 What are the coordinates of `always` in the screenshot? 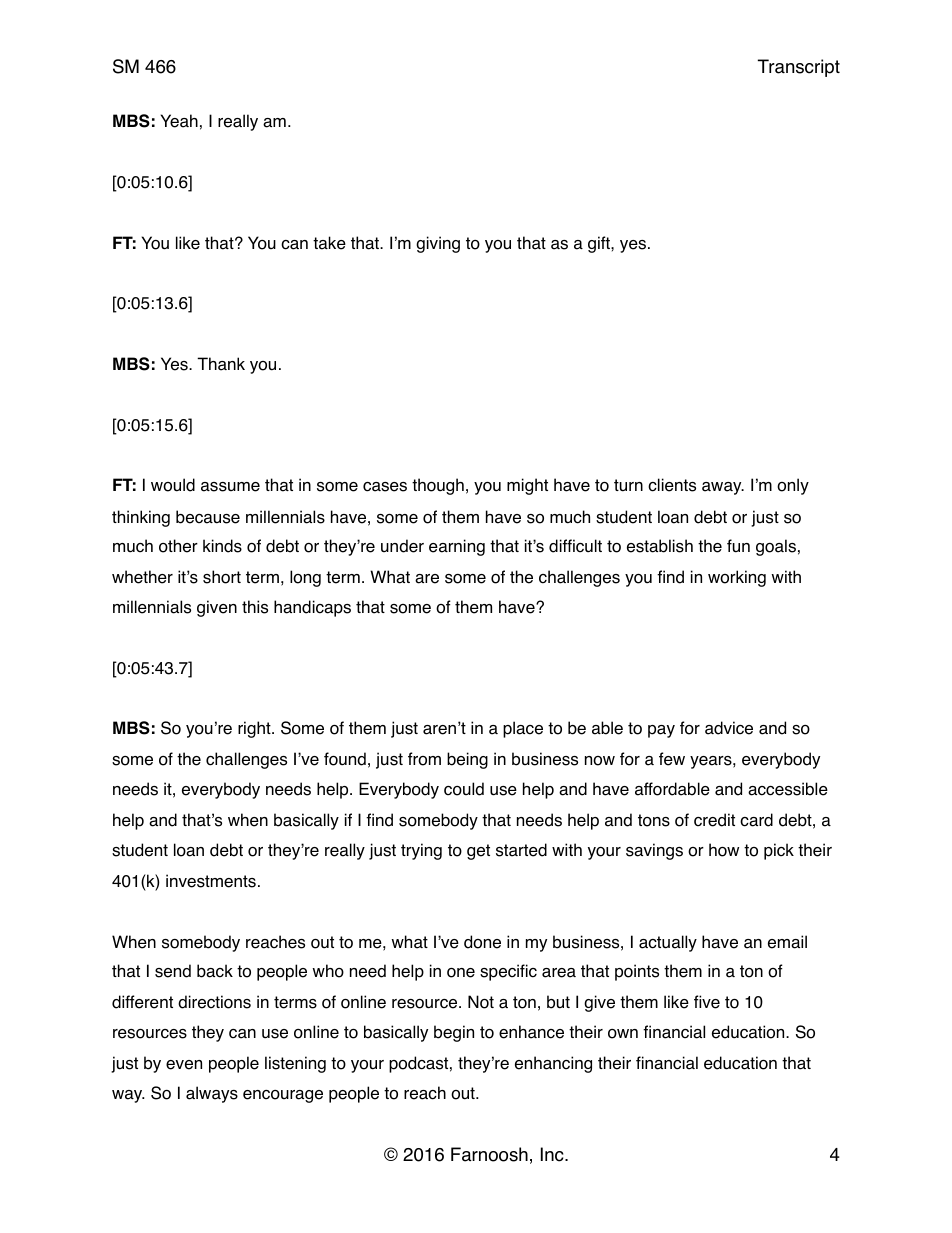 It's located at (212, 1094).
